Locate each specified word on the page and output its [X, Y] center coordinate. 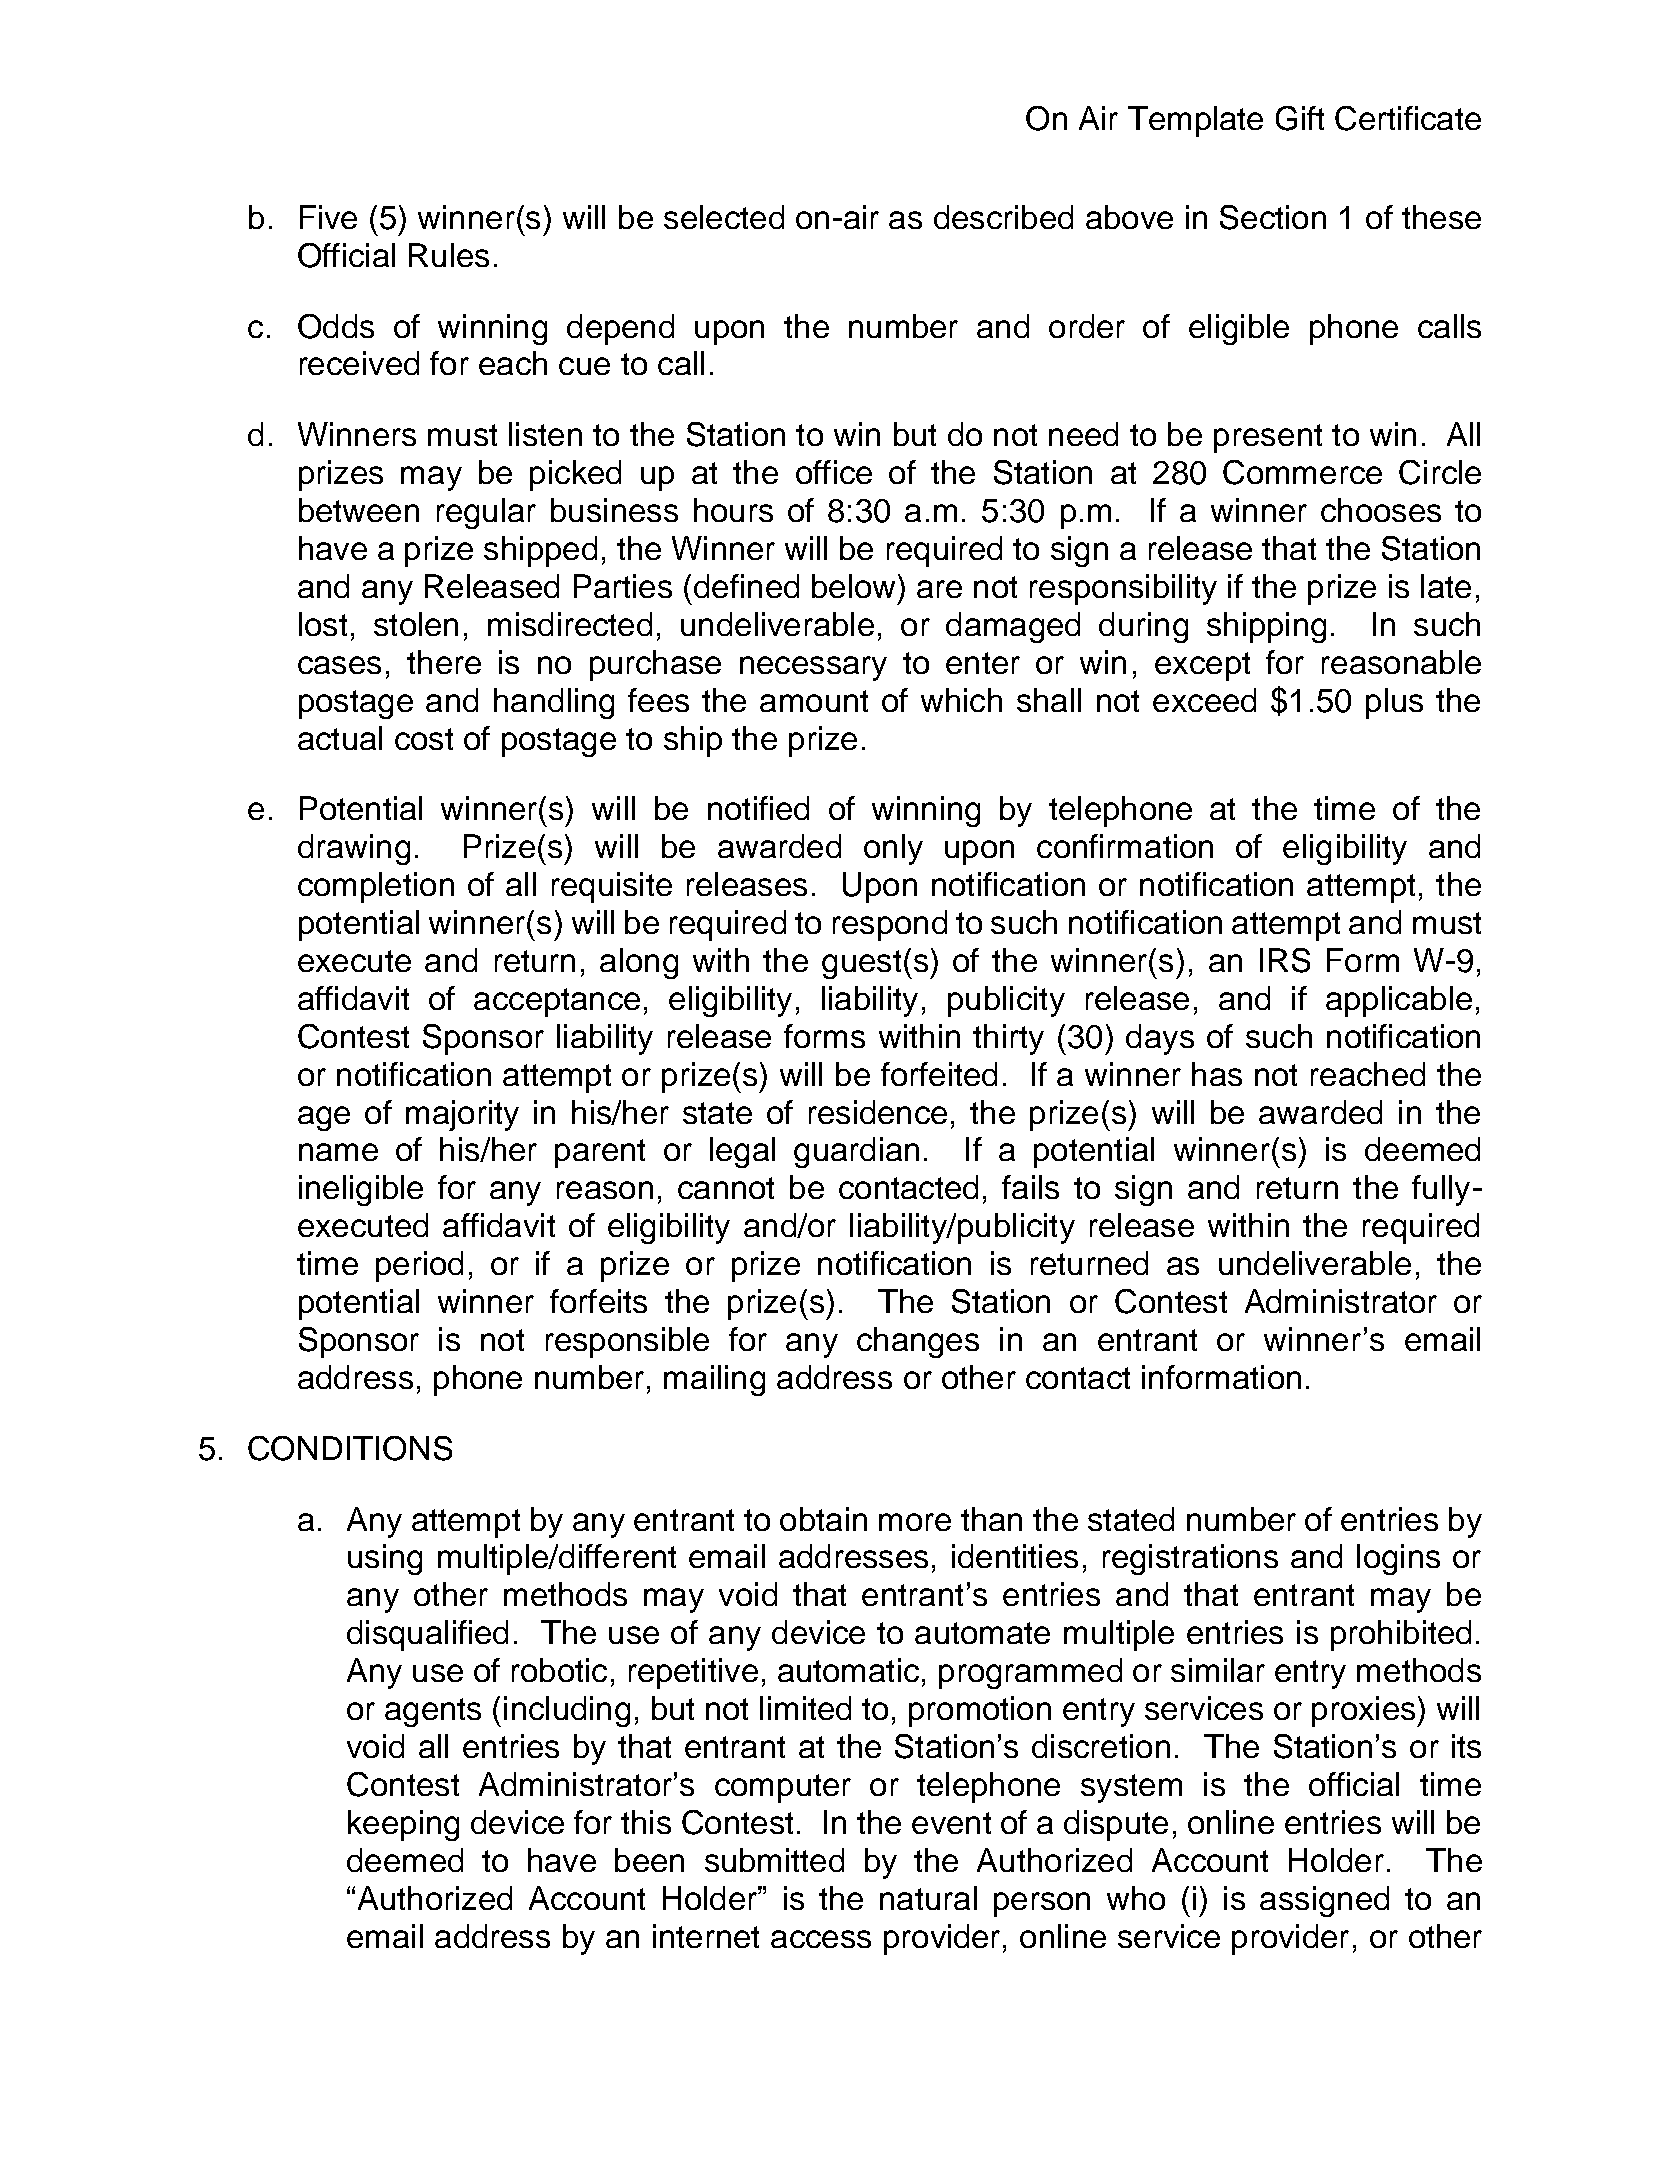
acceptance [557, 1002]
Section [1273, 217]
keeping [403, 1825]
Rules [449, 255]
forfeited [939, 1074]
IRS [1285, 960]
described [1003, 217]
